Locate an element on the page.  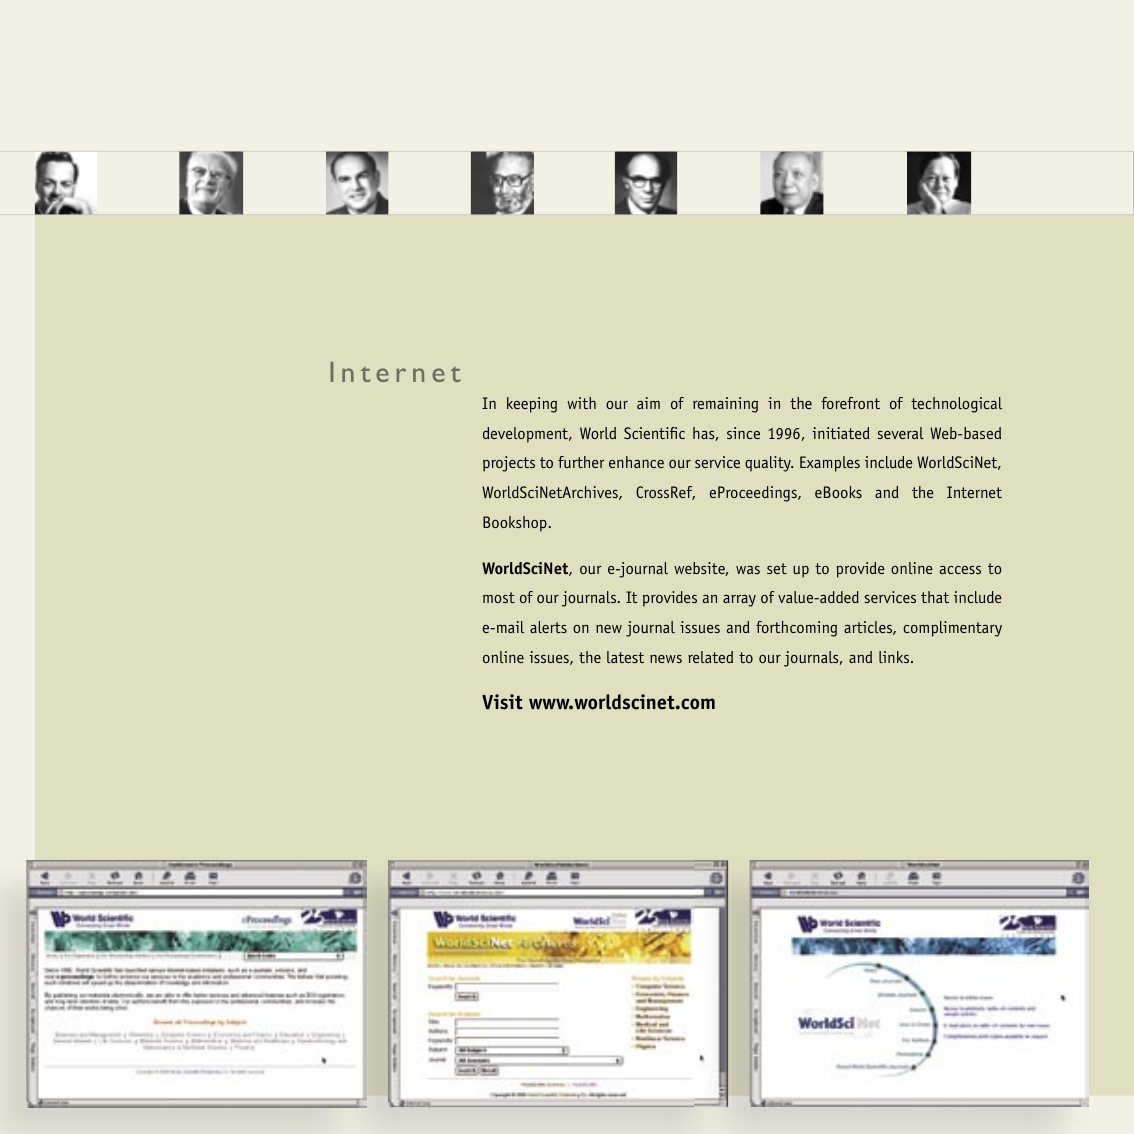
remaining is located at coordinates (725, 405).
